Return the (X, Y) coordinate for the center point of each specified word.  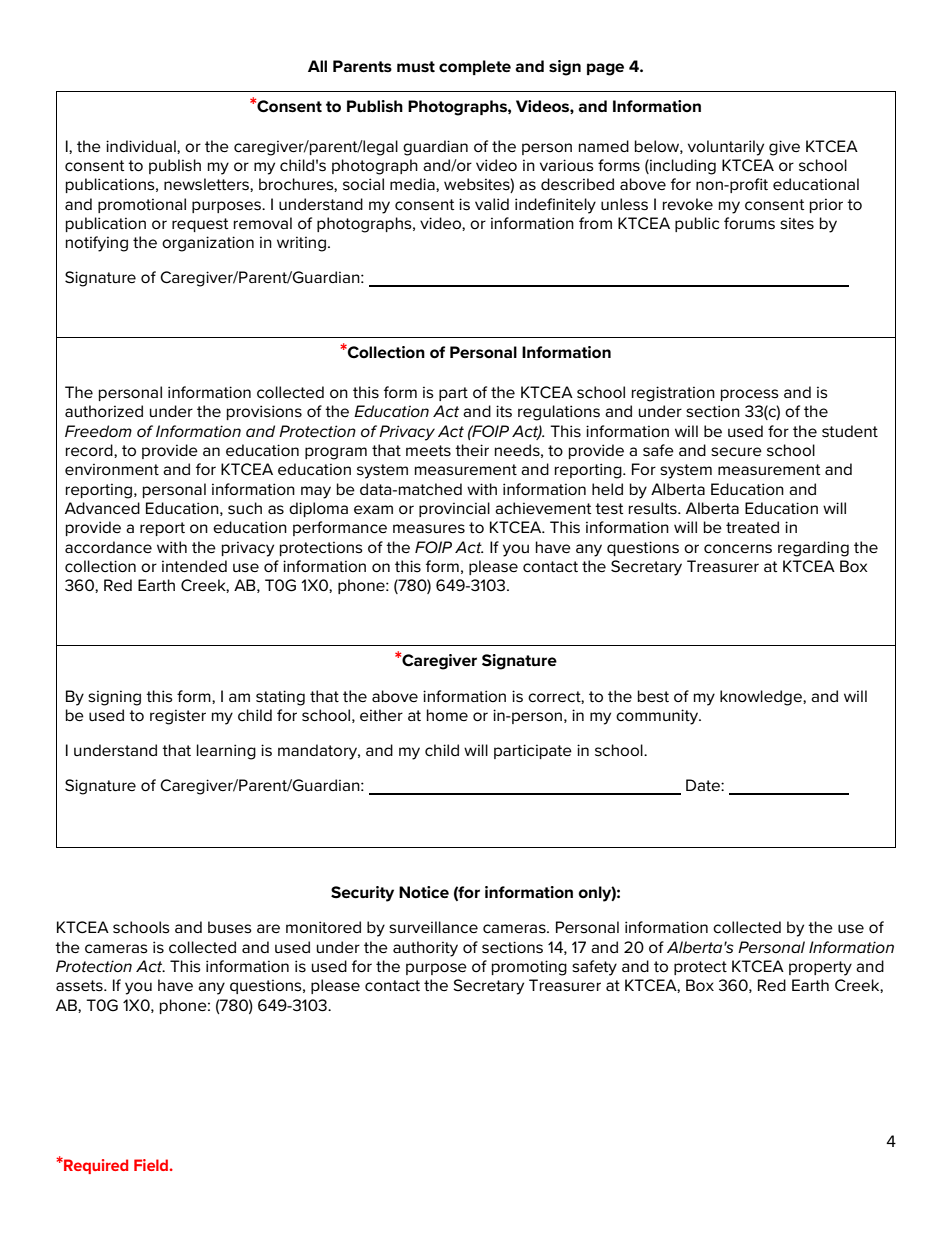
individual (142, 147)
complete (475, 67)
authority (425, 949)
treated (752, 527)
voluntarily (726, 148)
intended (194, 566)
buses (230, 927)
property (820, 968)
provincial (454, 509)
